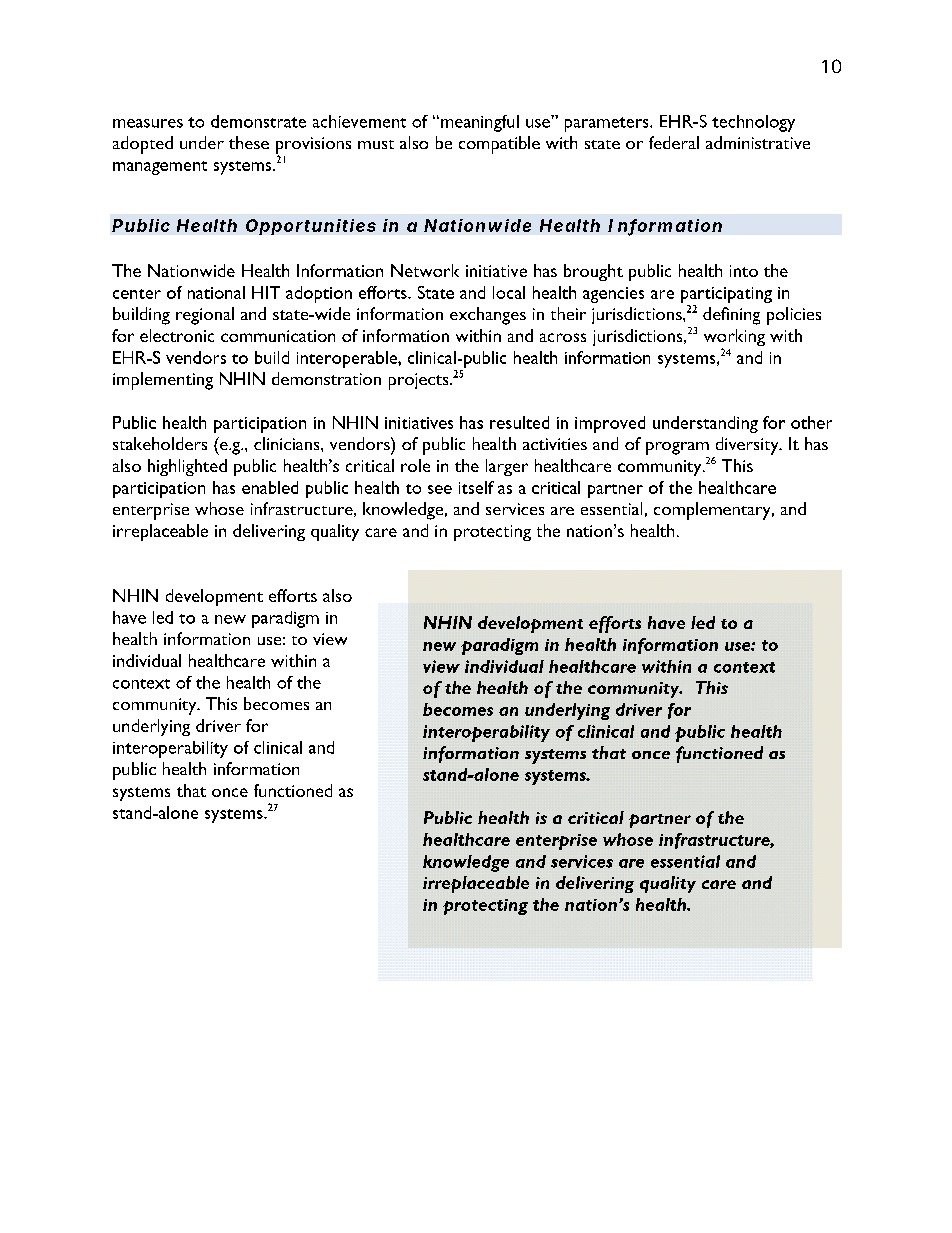 The width and height of the screenshot is (952, 1233). What do you see at coordinates (249, 142) in the screenshot?
I see `these` at bounding box center [249, 142].
